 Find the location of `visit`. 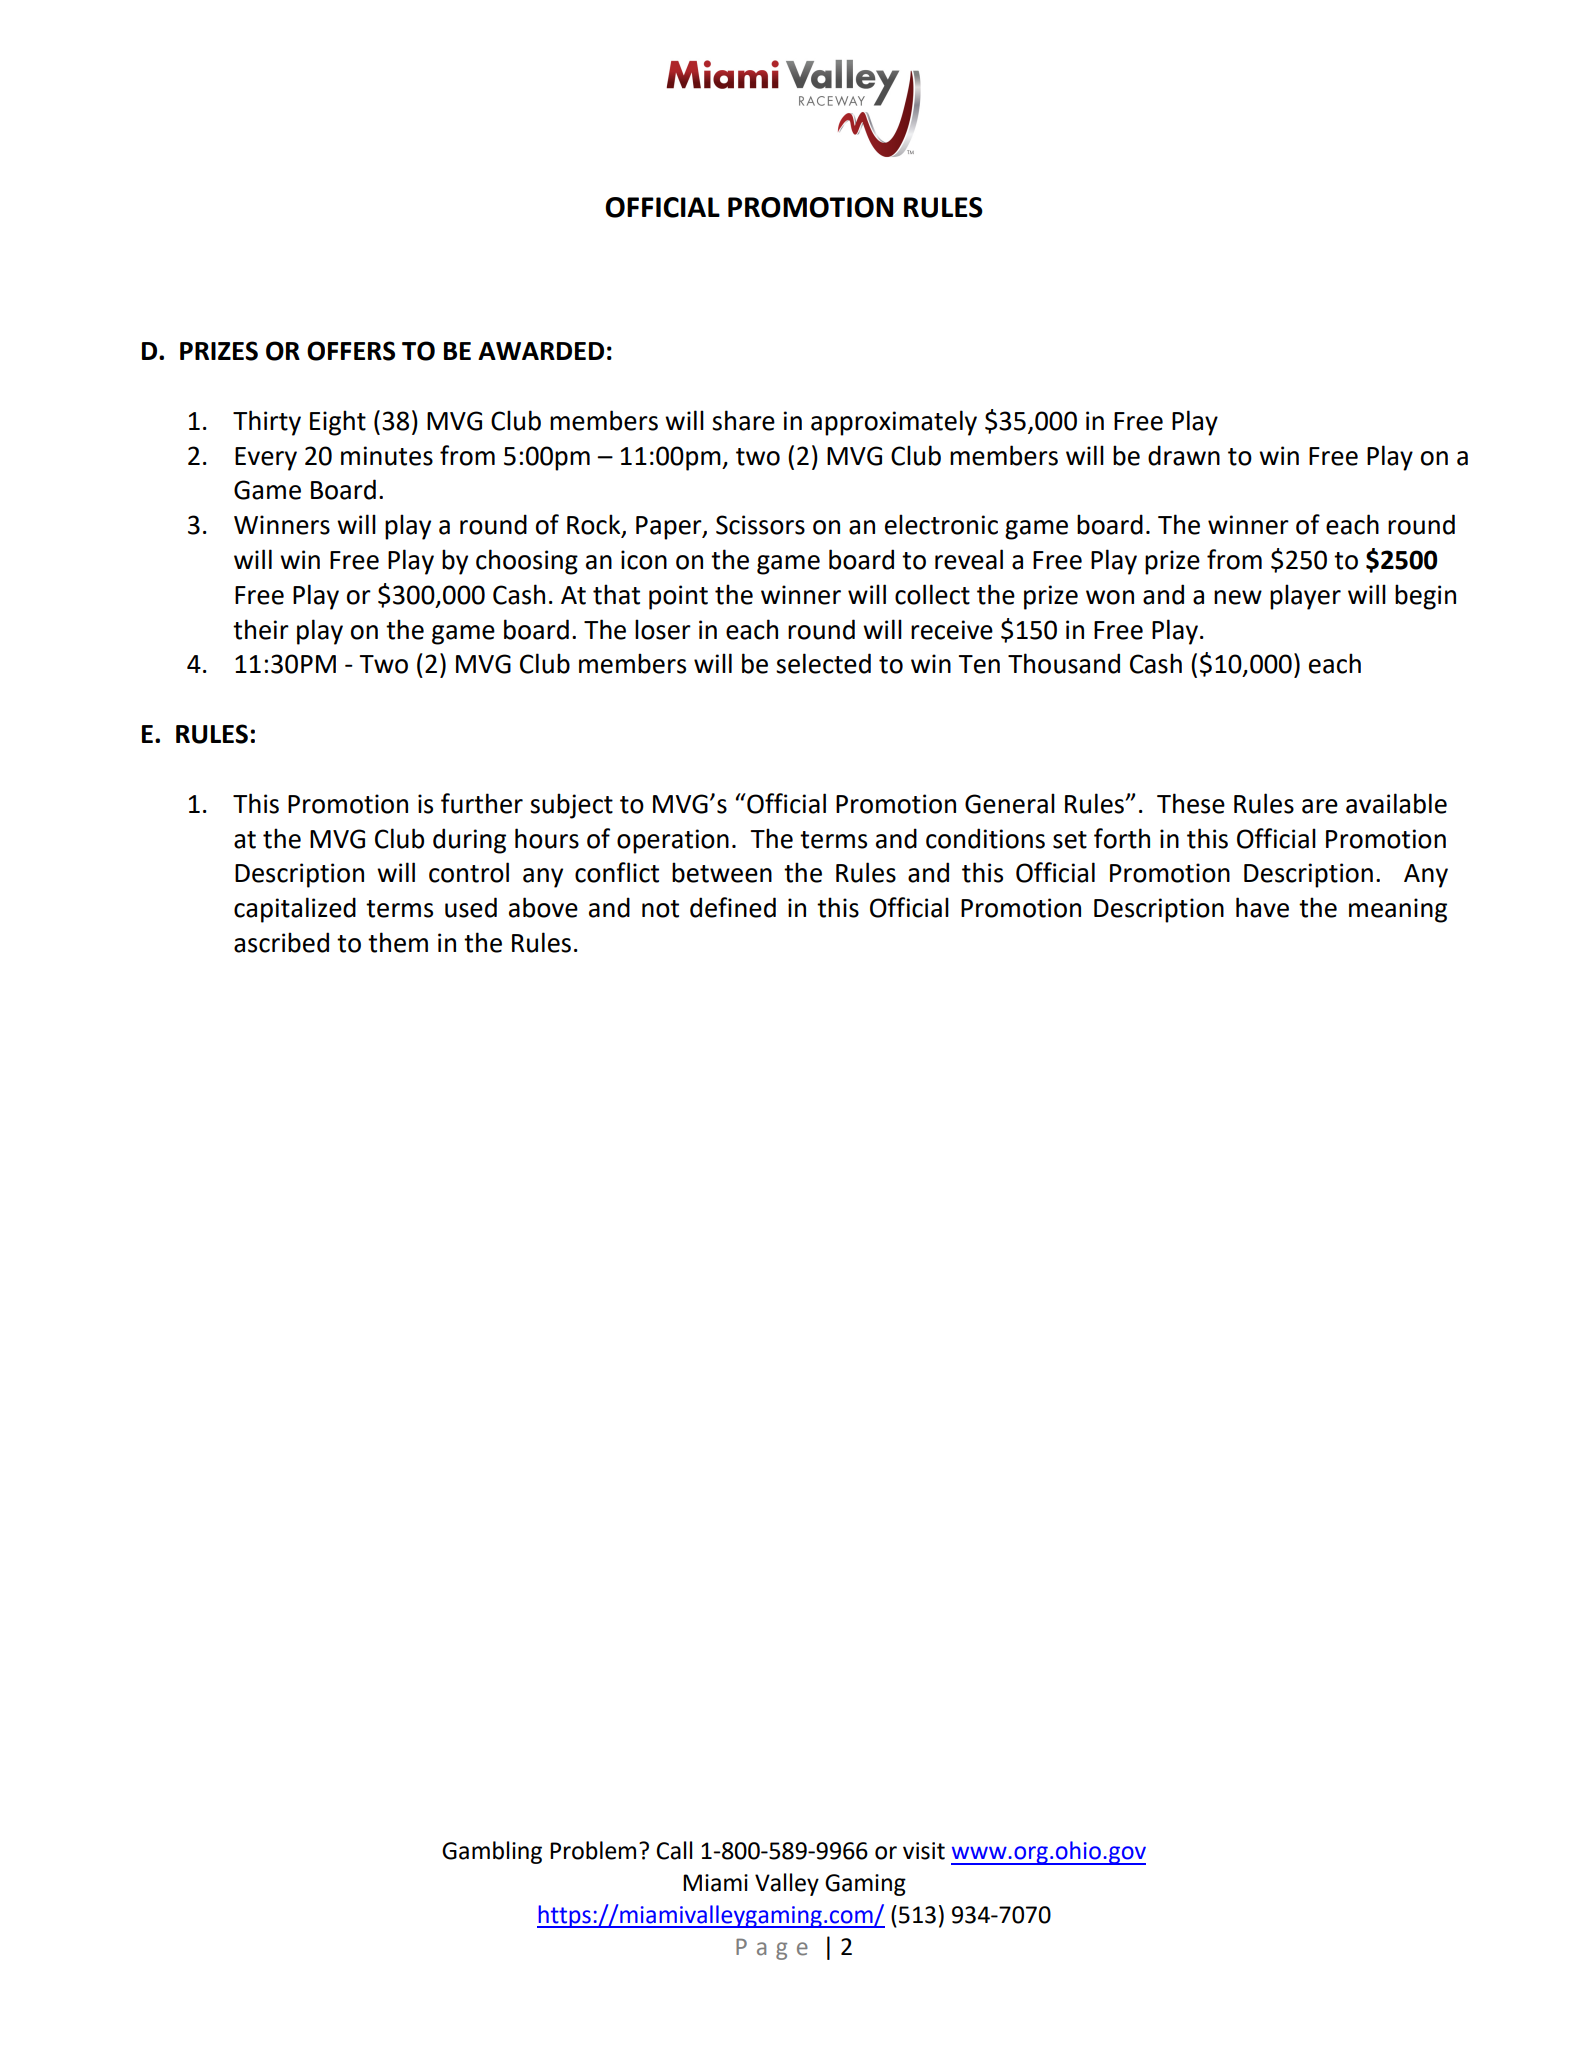

visit is located at coordinates (924, 1851).
